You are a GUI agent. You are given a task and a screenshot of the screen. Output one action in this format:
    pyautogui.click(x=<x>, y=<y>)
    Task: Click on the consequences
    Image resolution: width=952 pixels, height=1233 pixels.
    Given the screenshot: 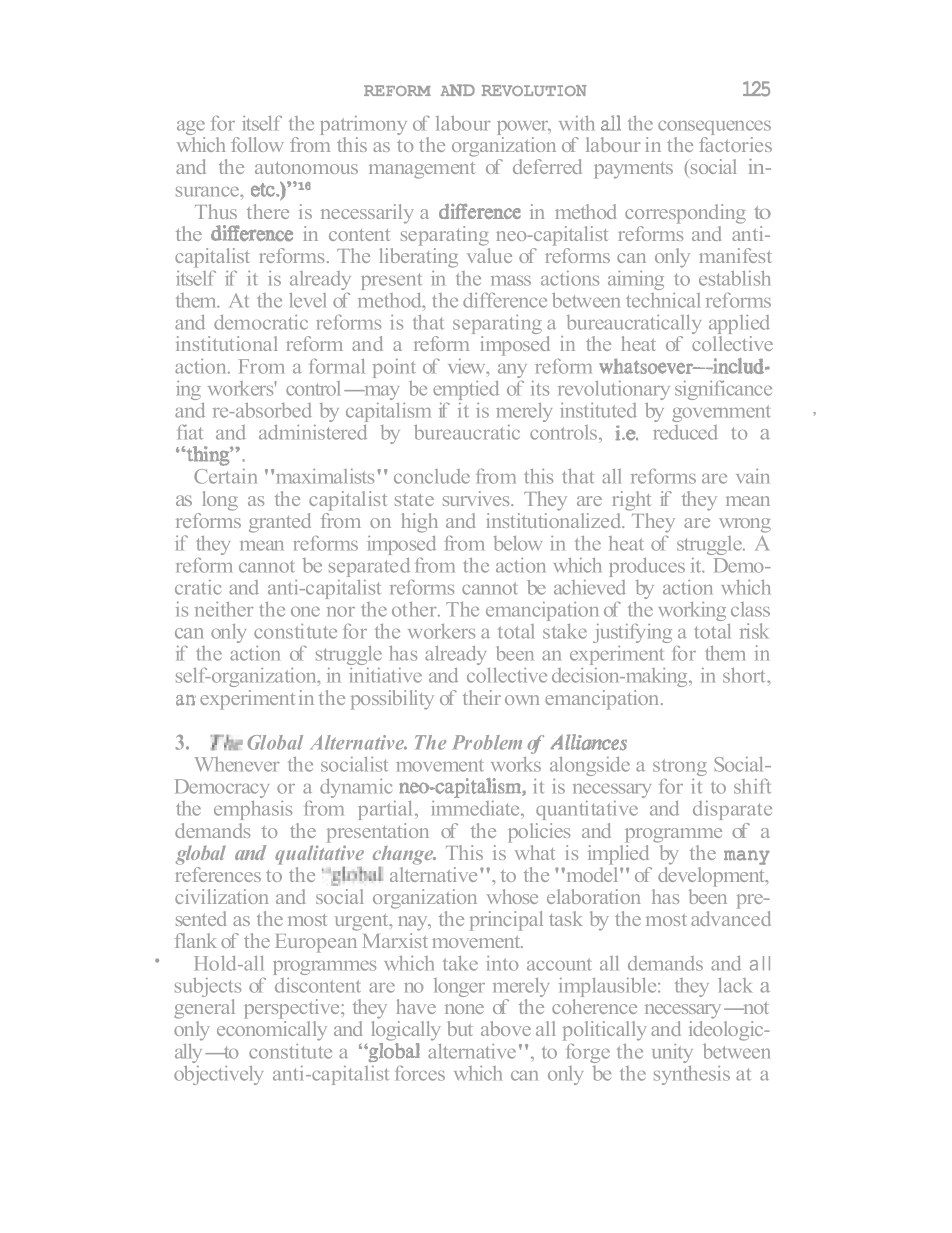 What is the action you would take?
    pyautogui.click(x=714, y=129)
